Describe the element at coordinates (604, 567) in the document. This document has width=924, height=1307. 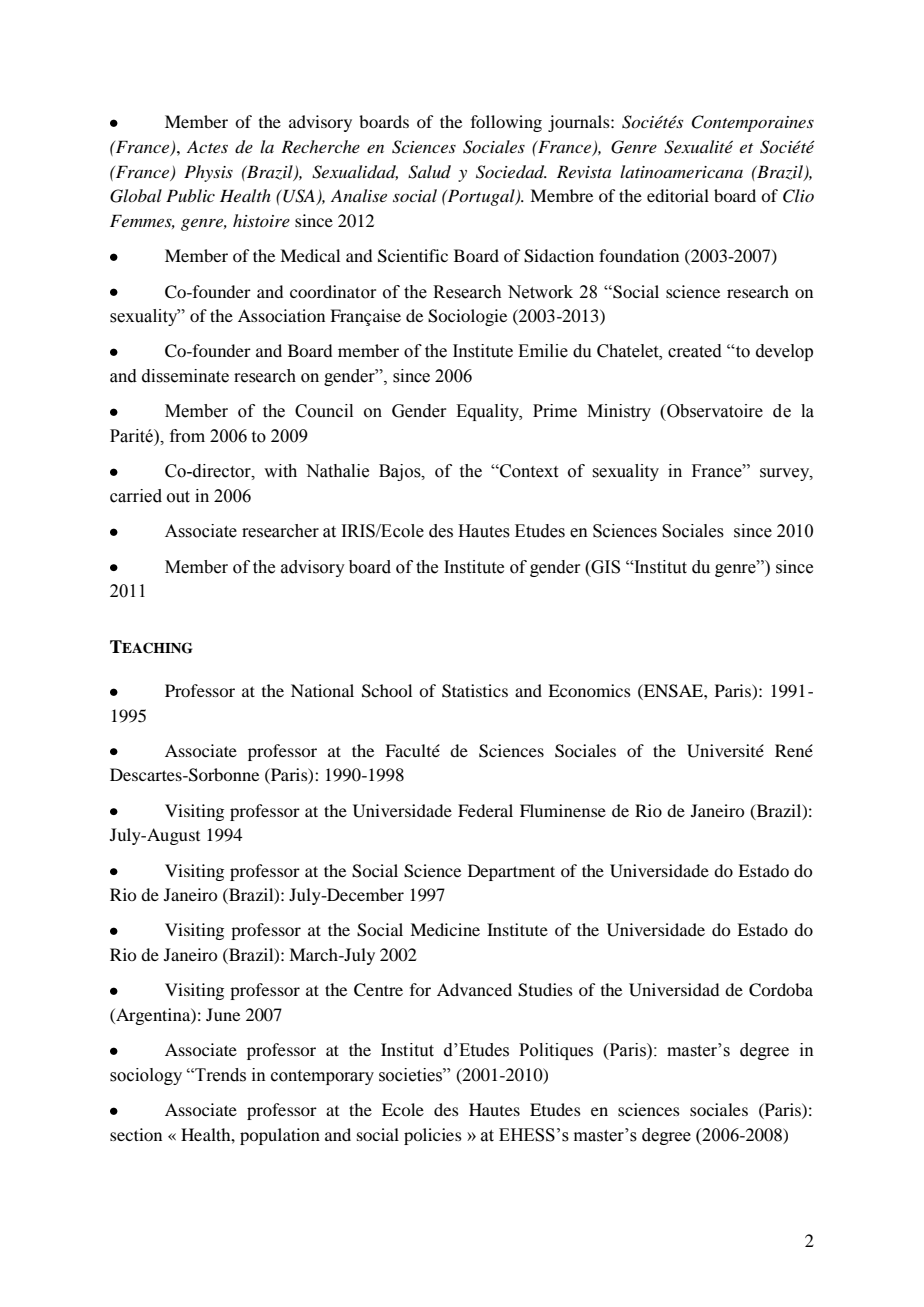
I see `GIS` at that location.
